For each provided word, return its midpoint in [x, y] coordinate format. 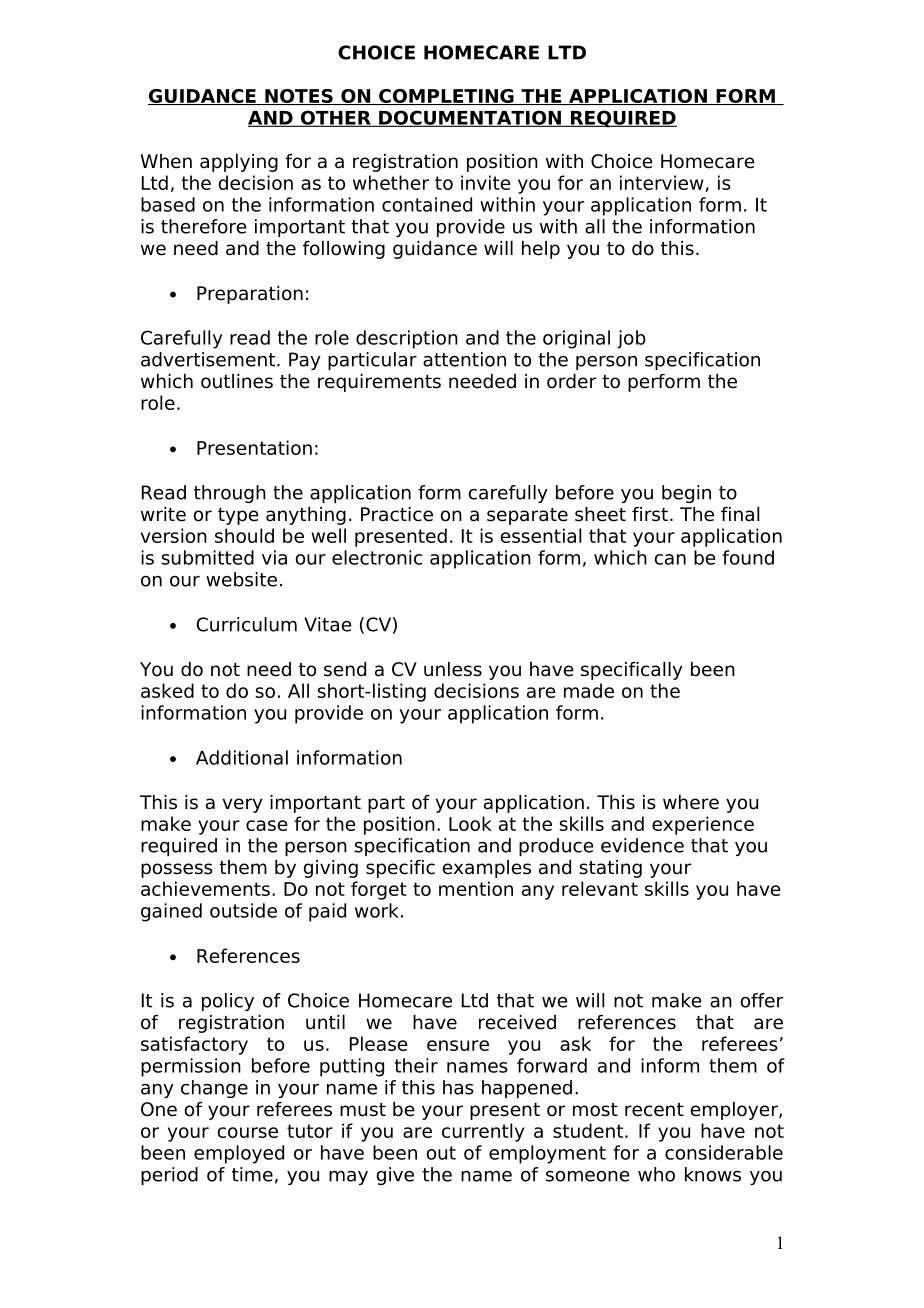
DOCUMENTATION [470, 118]
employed [239, 1154]
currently [483, 1132]
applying [239, 163]
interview [662, 182]
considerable [724, 1152]
